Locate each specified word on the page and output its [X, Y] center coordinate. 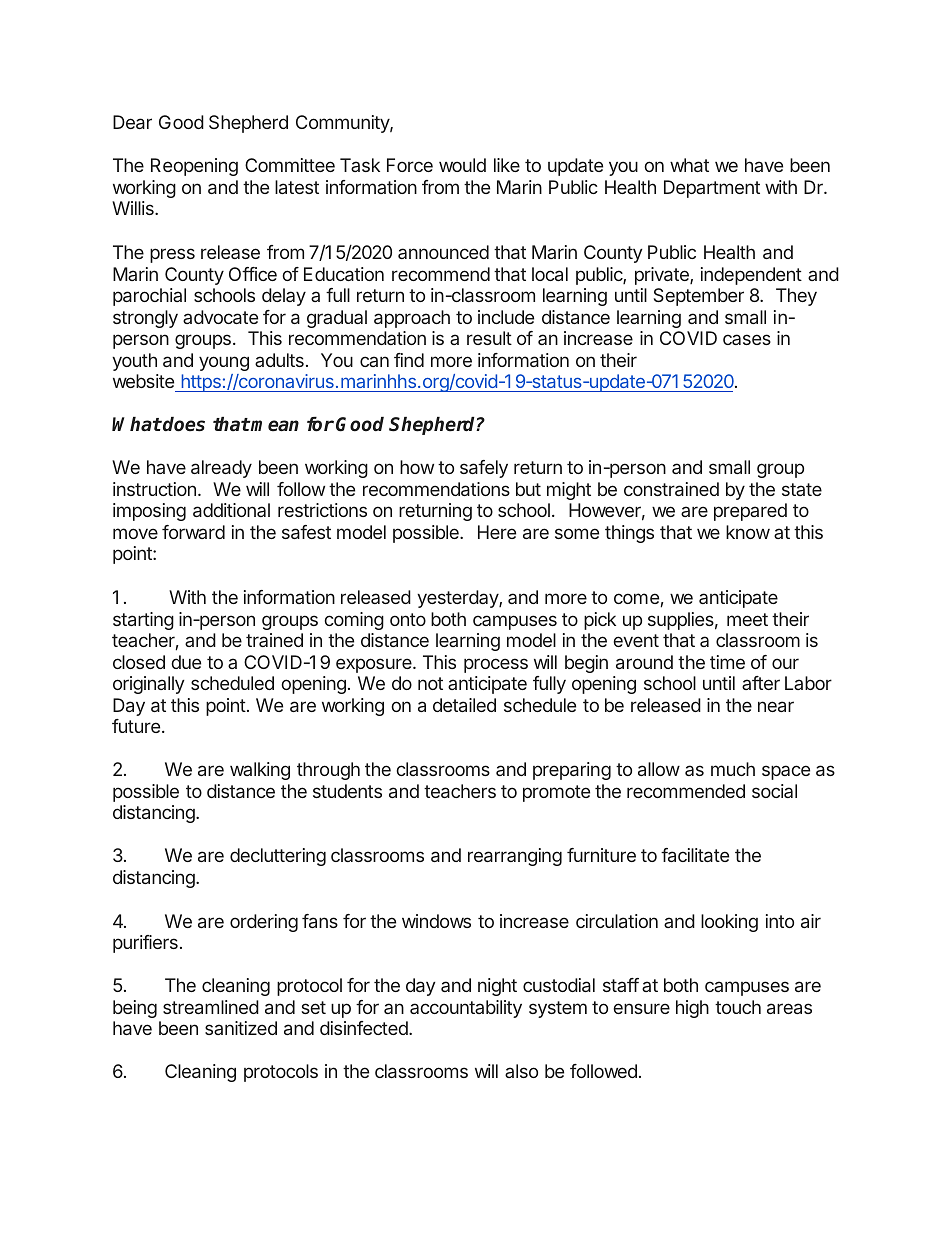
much [733, 769]
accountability [466, 1009]
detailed [464, 705]
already [221, 469]
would [462, 165]
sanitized [241, 1028]
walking [260, 771]
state [802, 489]
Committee [290, 165]
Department [712, 189]
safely [484, 469]
